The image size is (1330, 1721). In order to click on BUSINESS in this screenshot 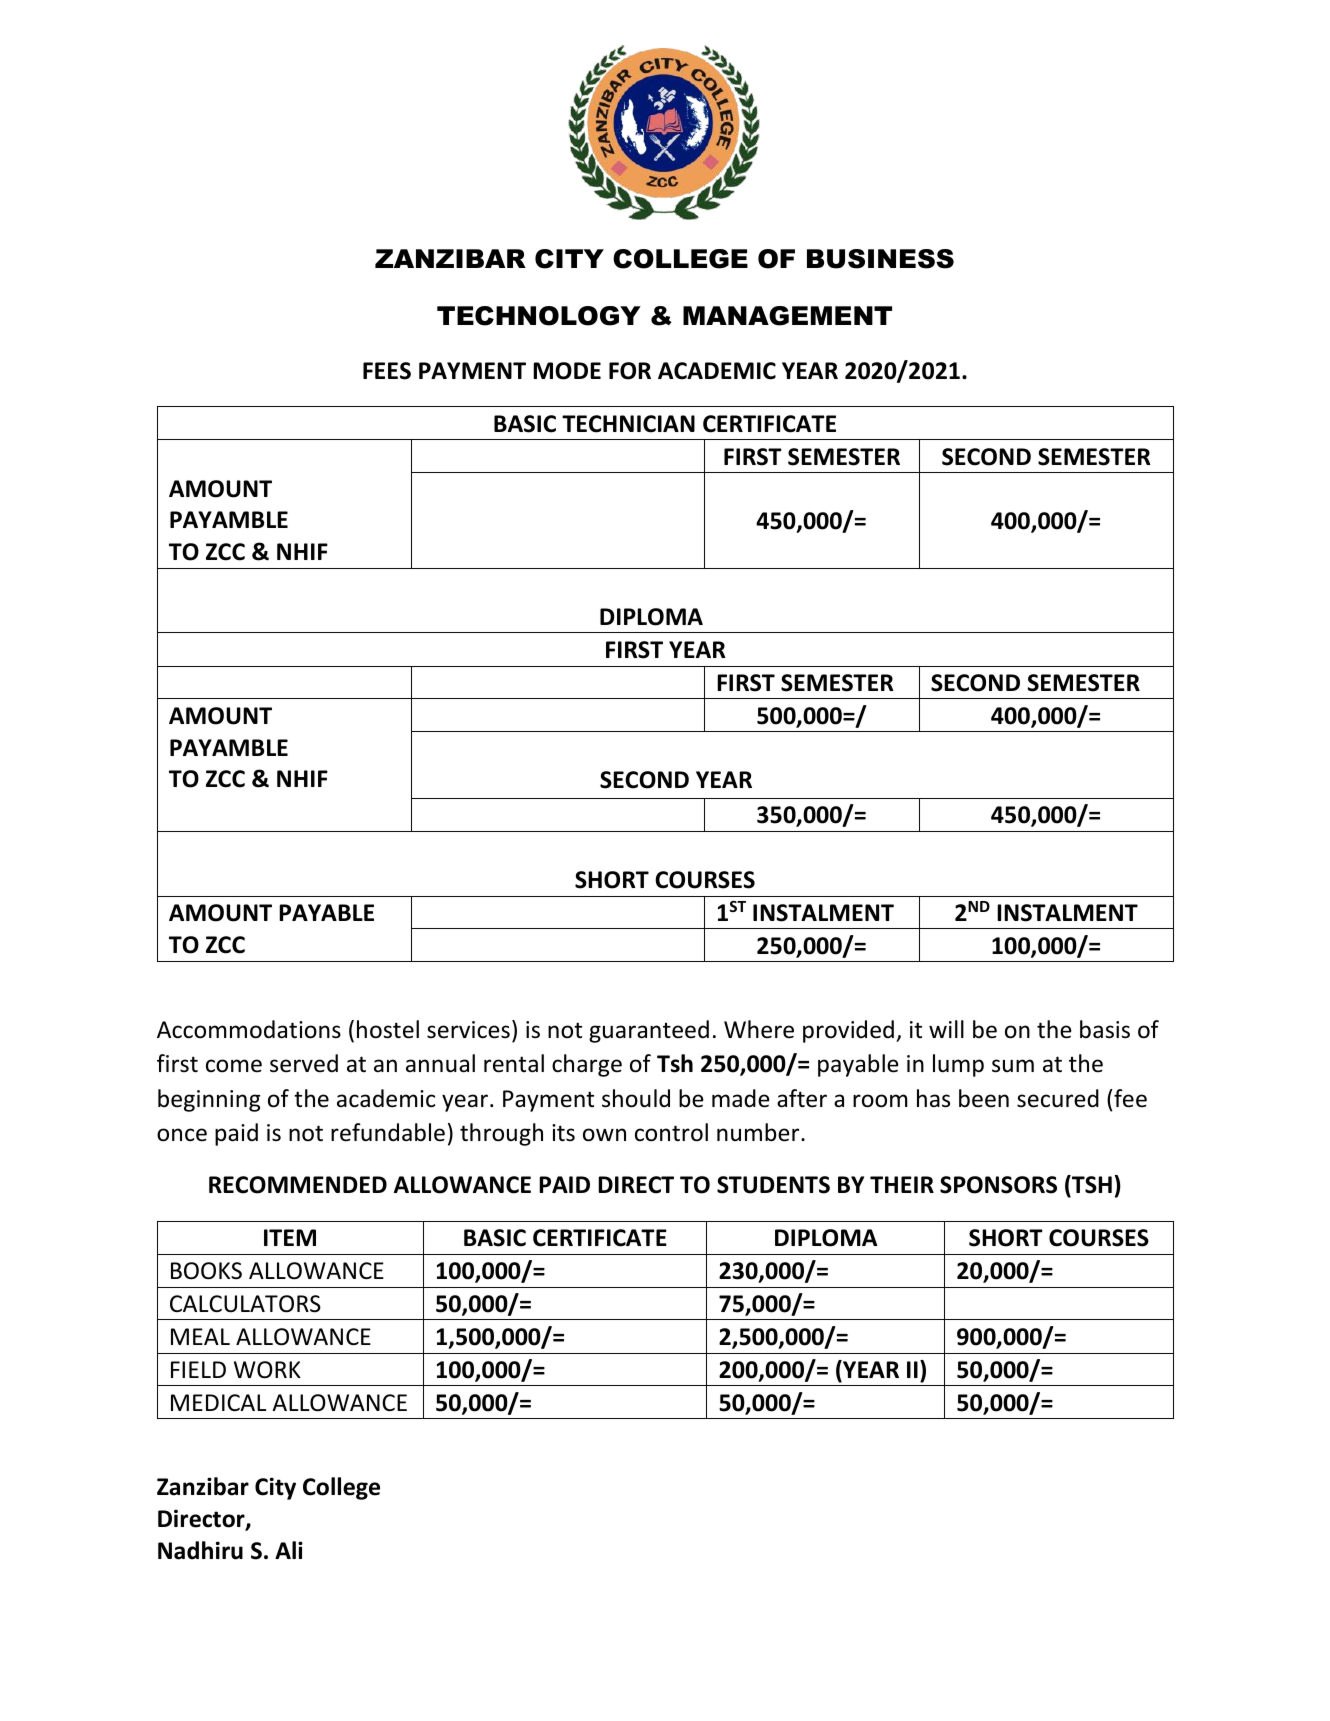, I will do `click(880, 259)`.
